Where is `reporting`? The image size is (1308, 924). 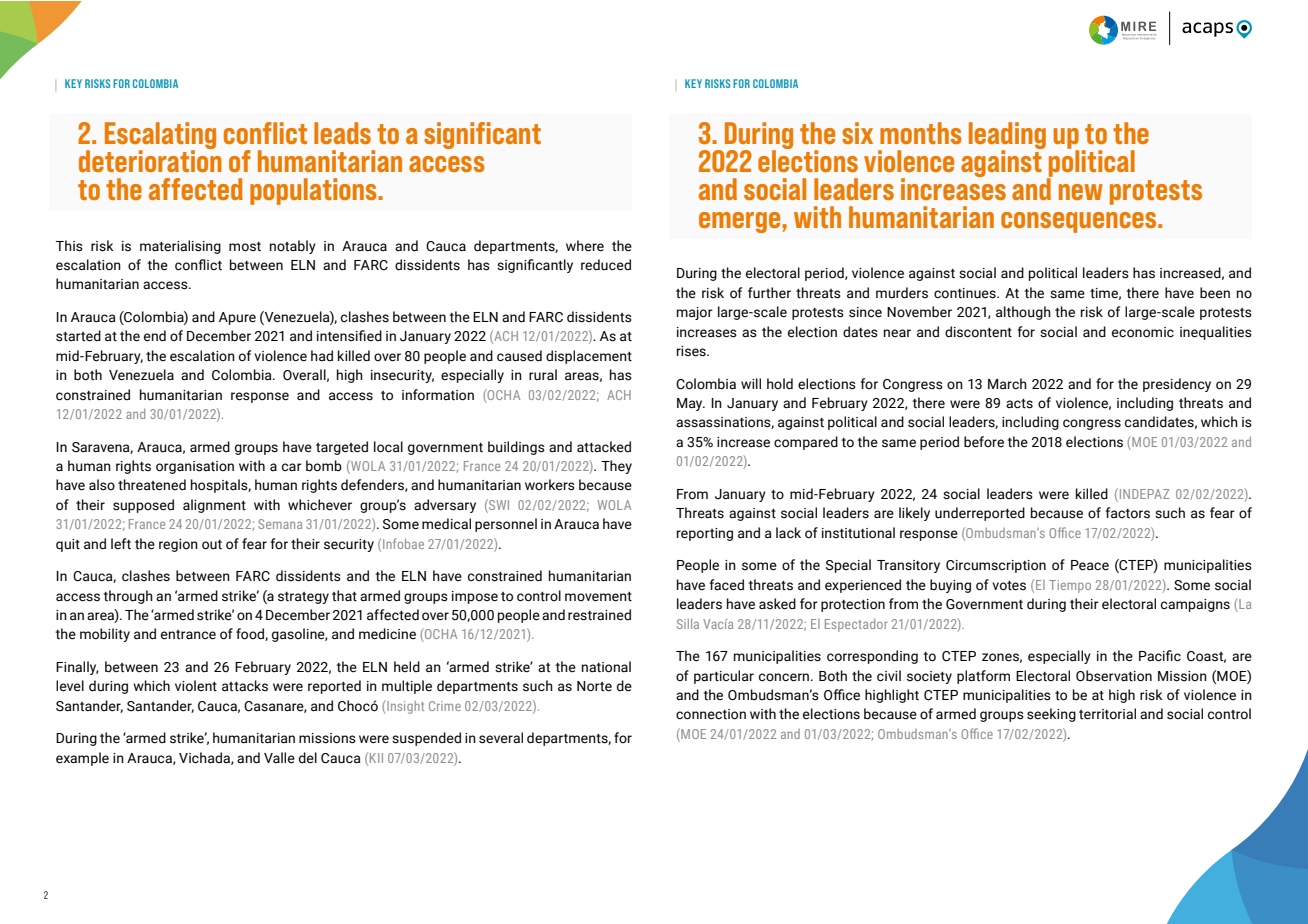
reporting is located at coordinates (705, 534).
